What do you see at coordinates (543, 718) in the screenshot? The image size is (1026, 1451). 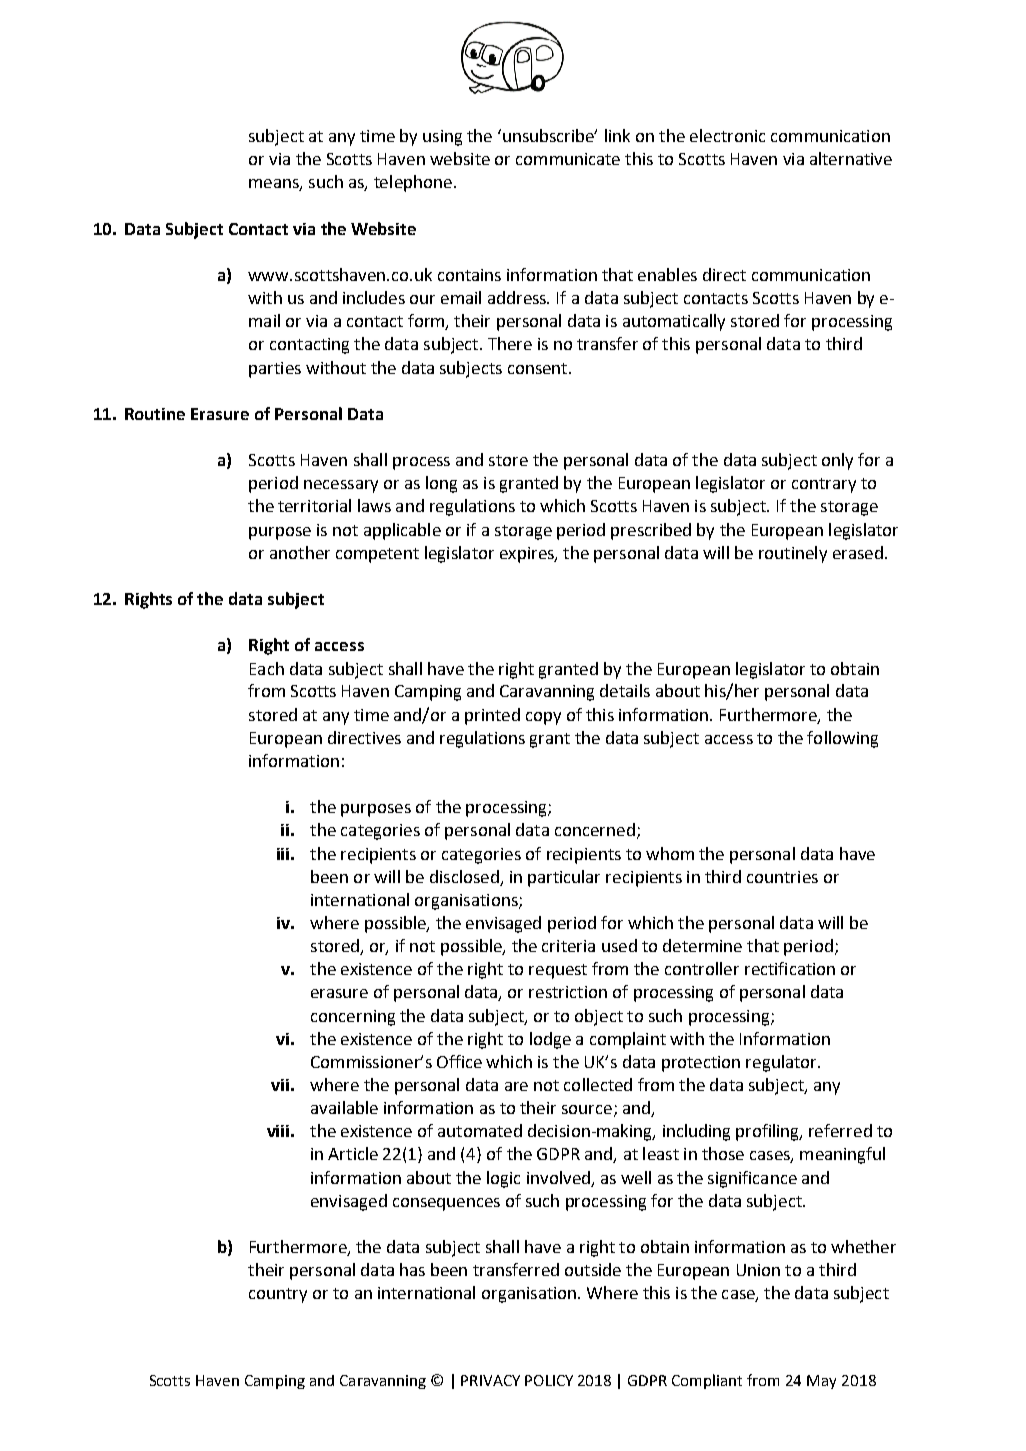 I see `copy` at bounding box center [543, 718].
